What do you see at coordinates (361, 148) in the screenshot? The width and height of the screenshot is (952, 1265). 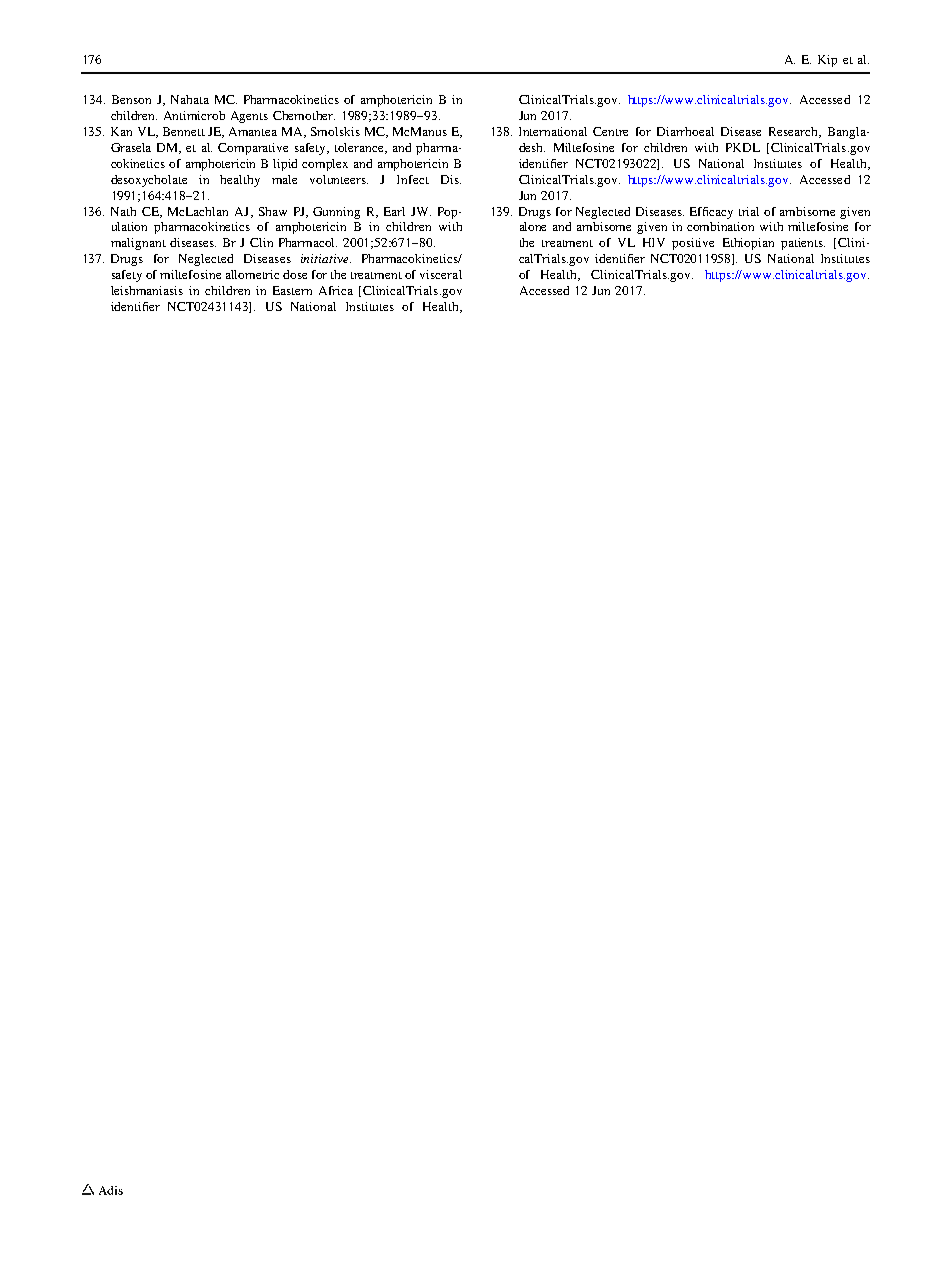 I see `tolerance` at bounding box center [361, 148].
